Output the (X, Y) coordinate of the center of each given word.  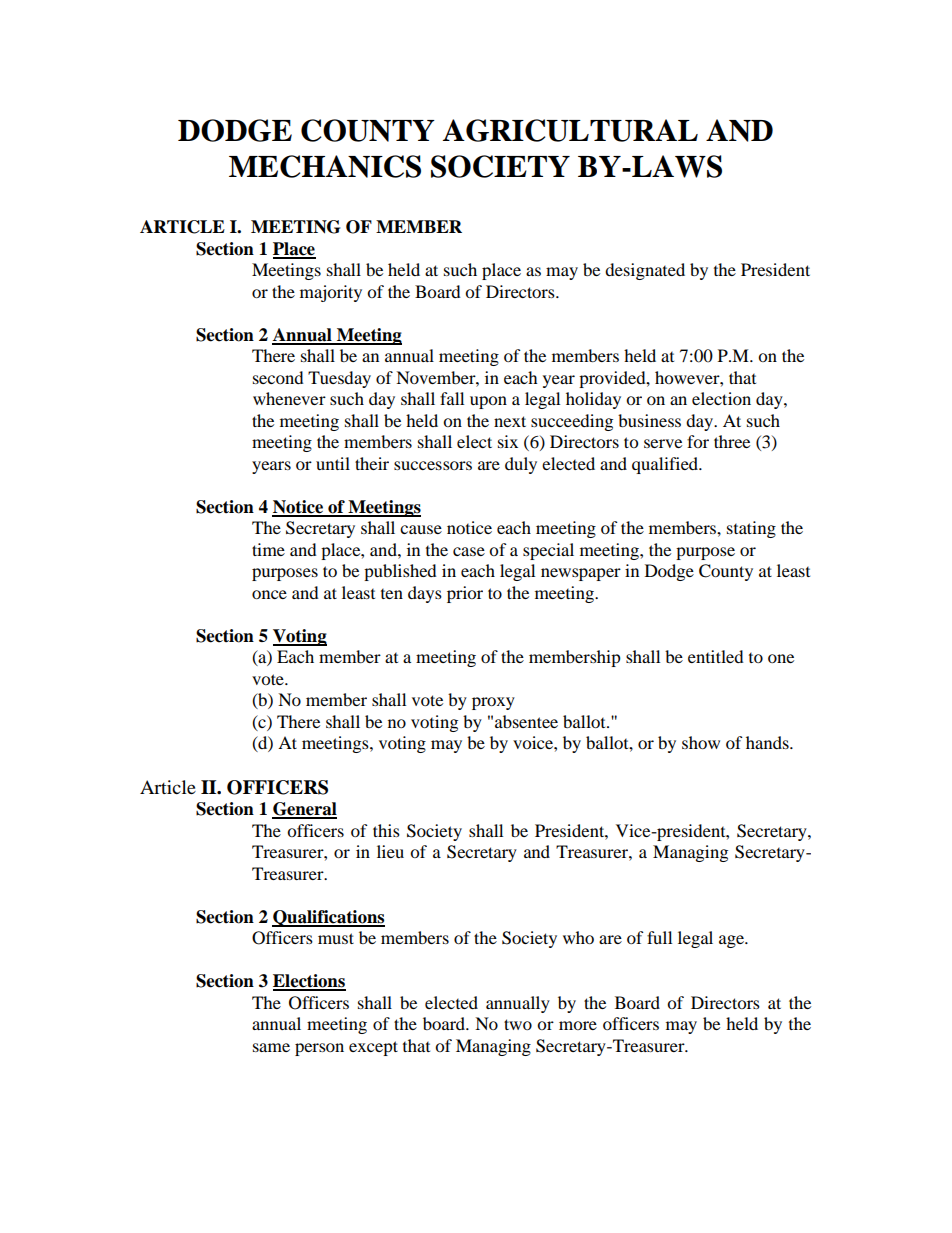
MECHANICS (325, 166)
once (269, 594)
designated (645, 271)
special (548, 551)
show (701, 742)
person (319, 1049)
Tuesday (339, 379)
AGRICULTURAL (570, 130)
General (304, 810)
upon (488, 402)
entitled (716, 656)
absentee (526, 721)
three (732, 441)
